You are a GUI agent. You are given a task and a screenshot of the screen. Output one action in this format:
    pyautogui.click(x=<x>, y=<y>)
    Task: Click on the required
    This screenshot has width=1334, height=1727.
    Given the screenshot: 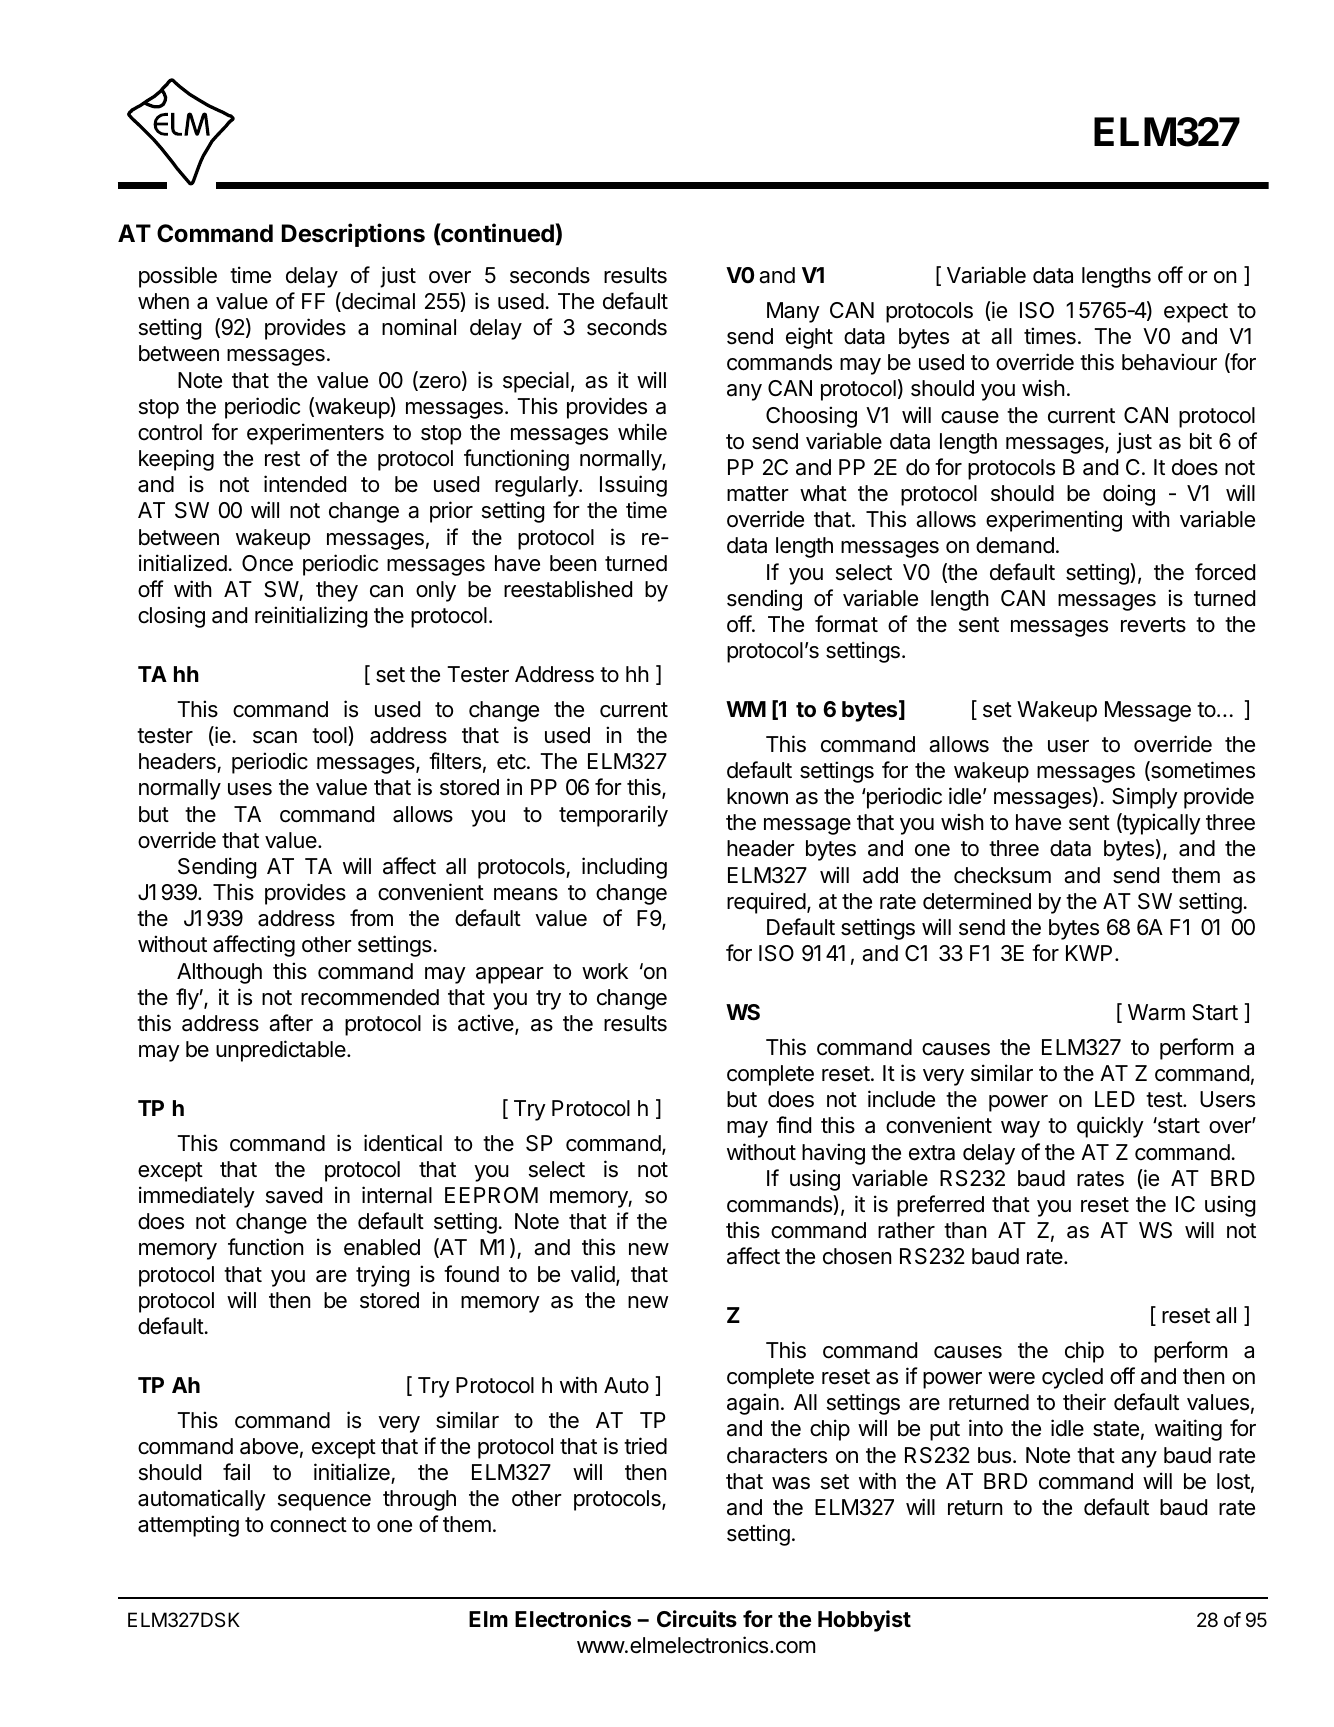 What is the action you would take?
    pyautogui.click(x=766, y=903)
